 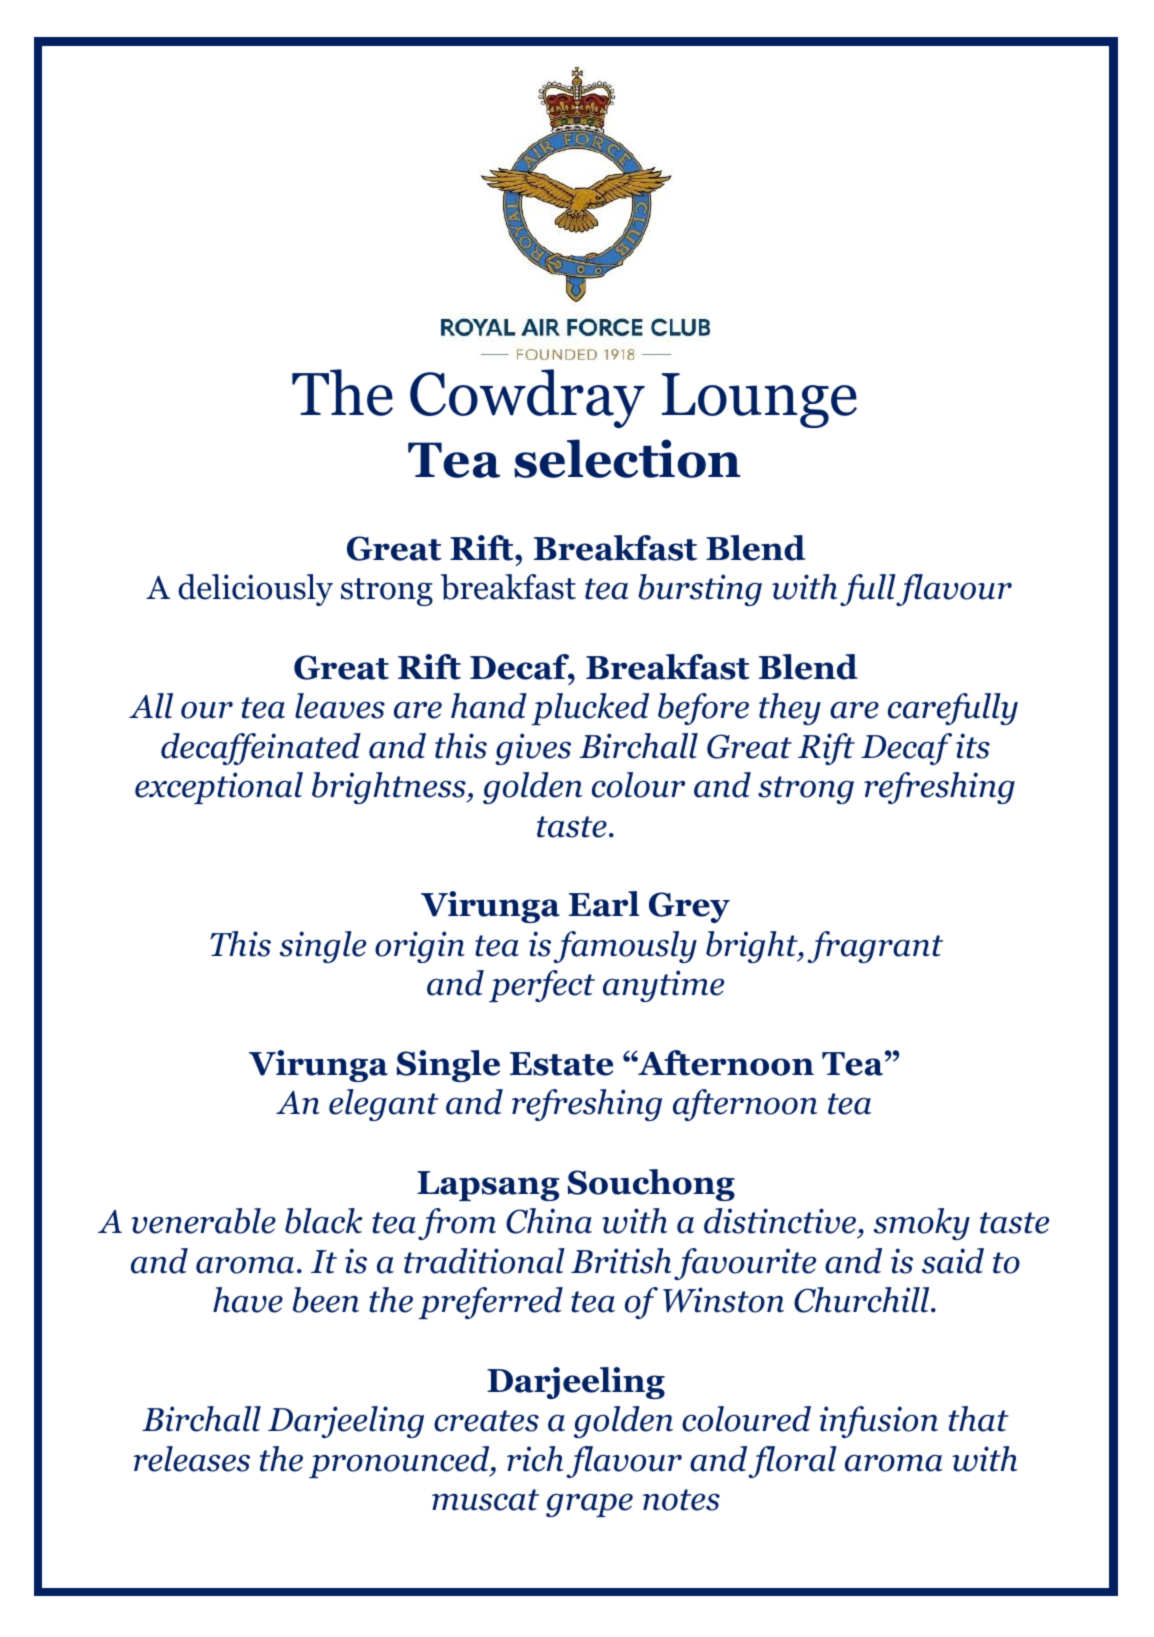 I want to click on releases, so click(x=191, y=1459).
